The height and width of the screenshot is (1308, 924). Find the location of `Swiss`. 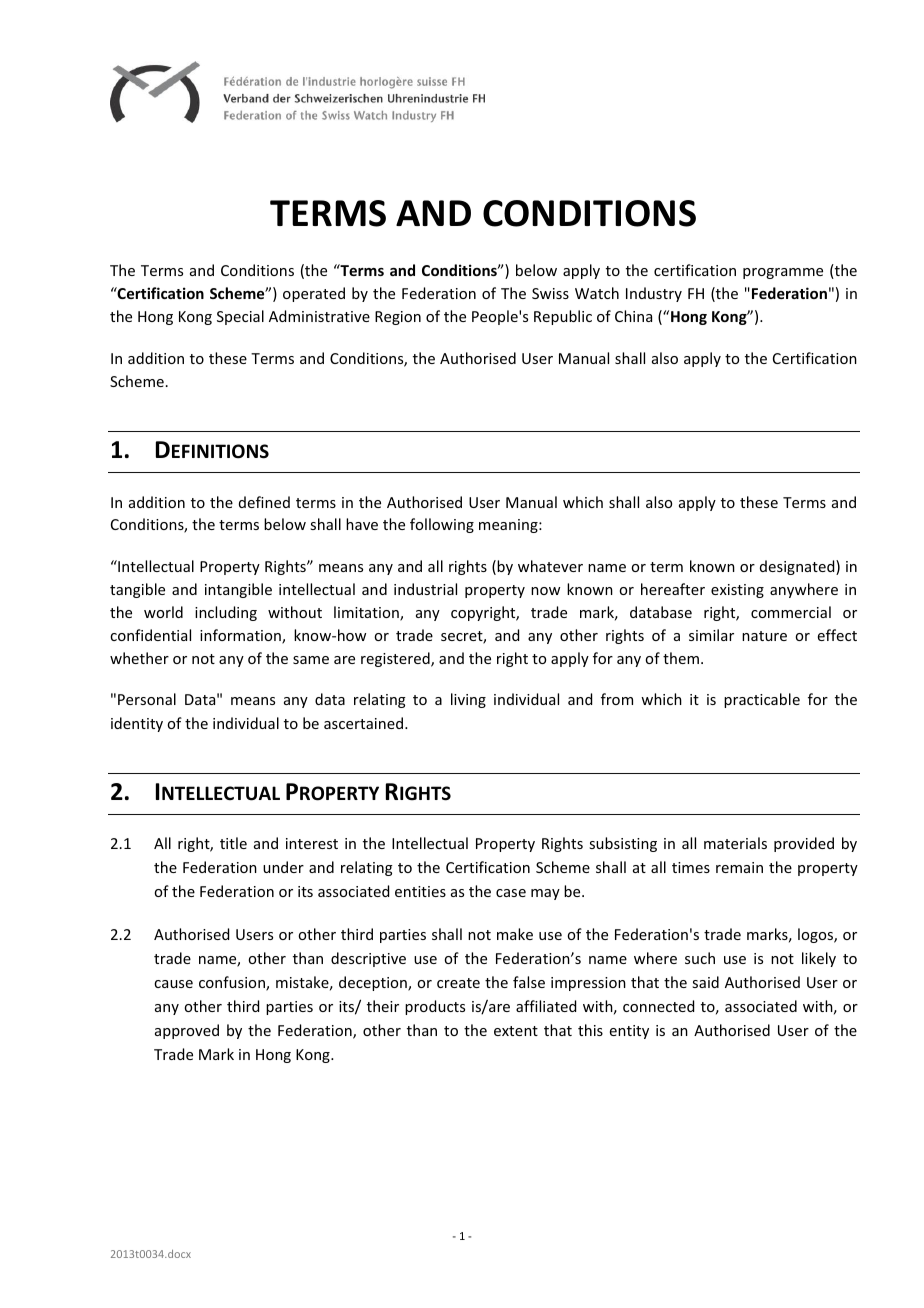

Swiss is located at coordinates (550, 293).
